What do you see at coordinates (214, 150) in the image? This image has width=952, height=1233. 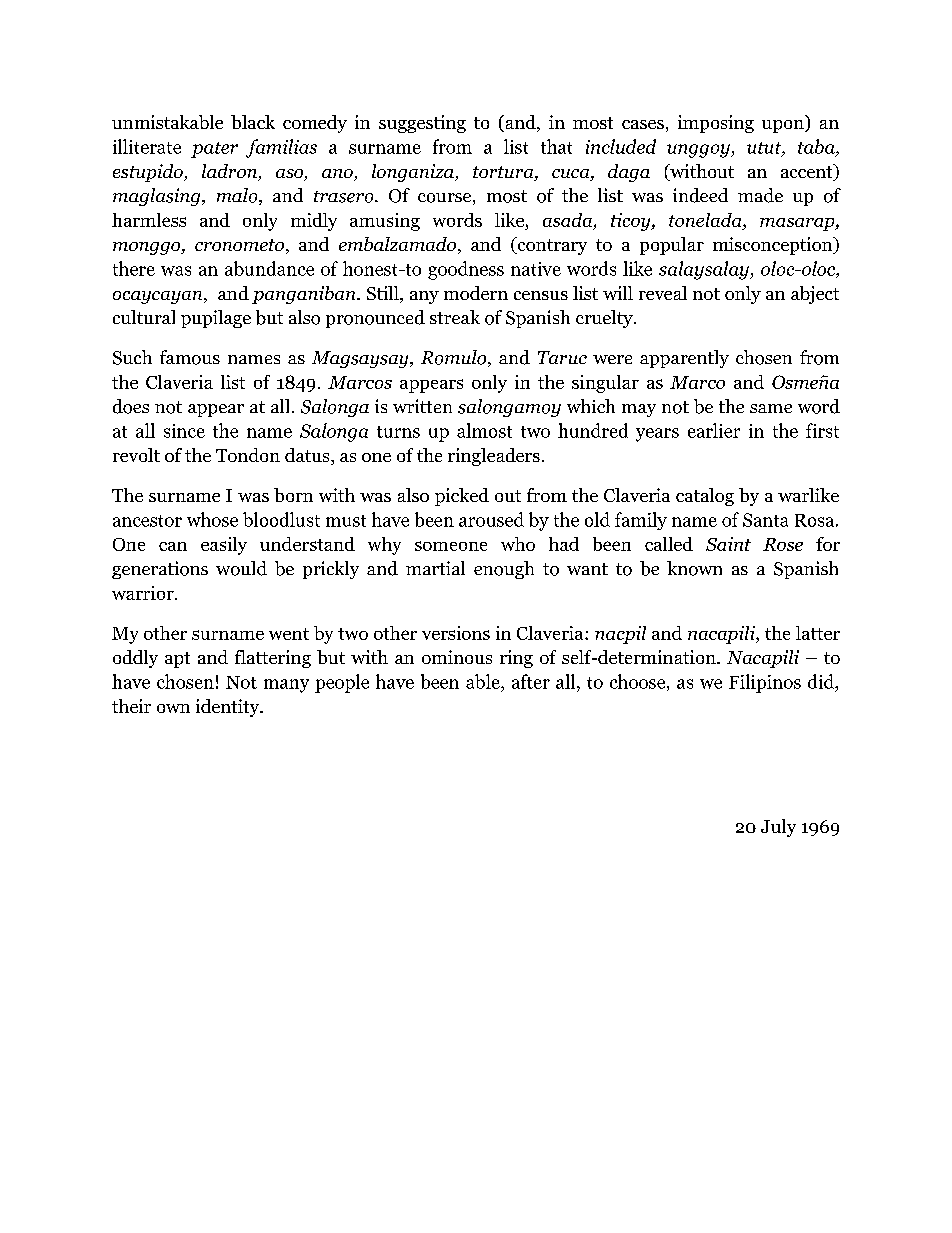 I see `pater` at bounding box center [214, 150].
